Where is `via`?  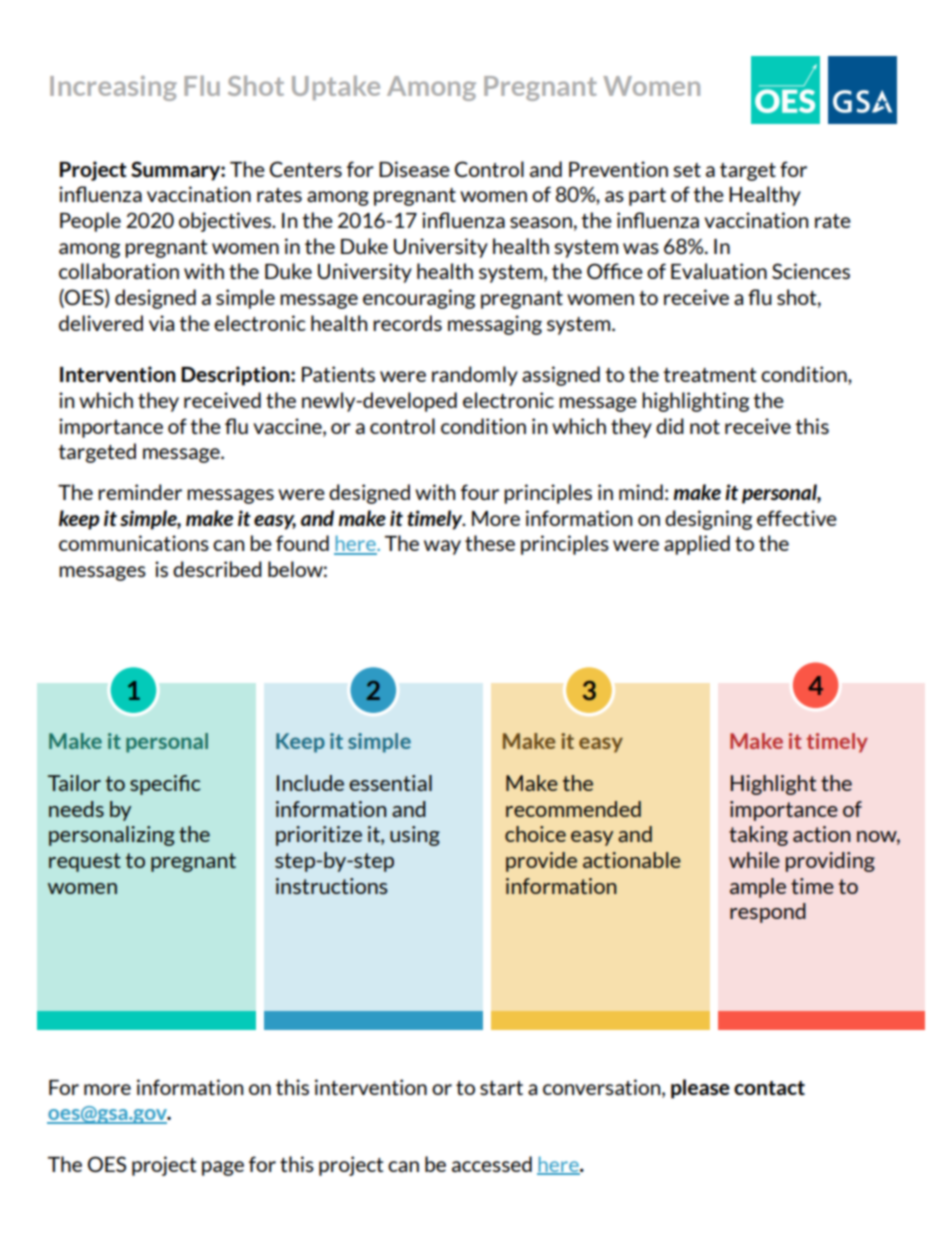 via is located at coordinates (161, 323).
